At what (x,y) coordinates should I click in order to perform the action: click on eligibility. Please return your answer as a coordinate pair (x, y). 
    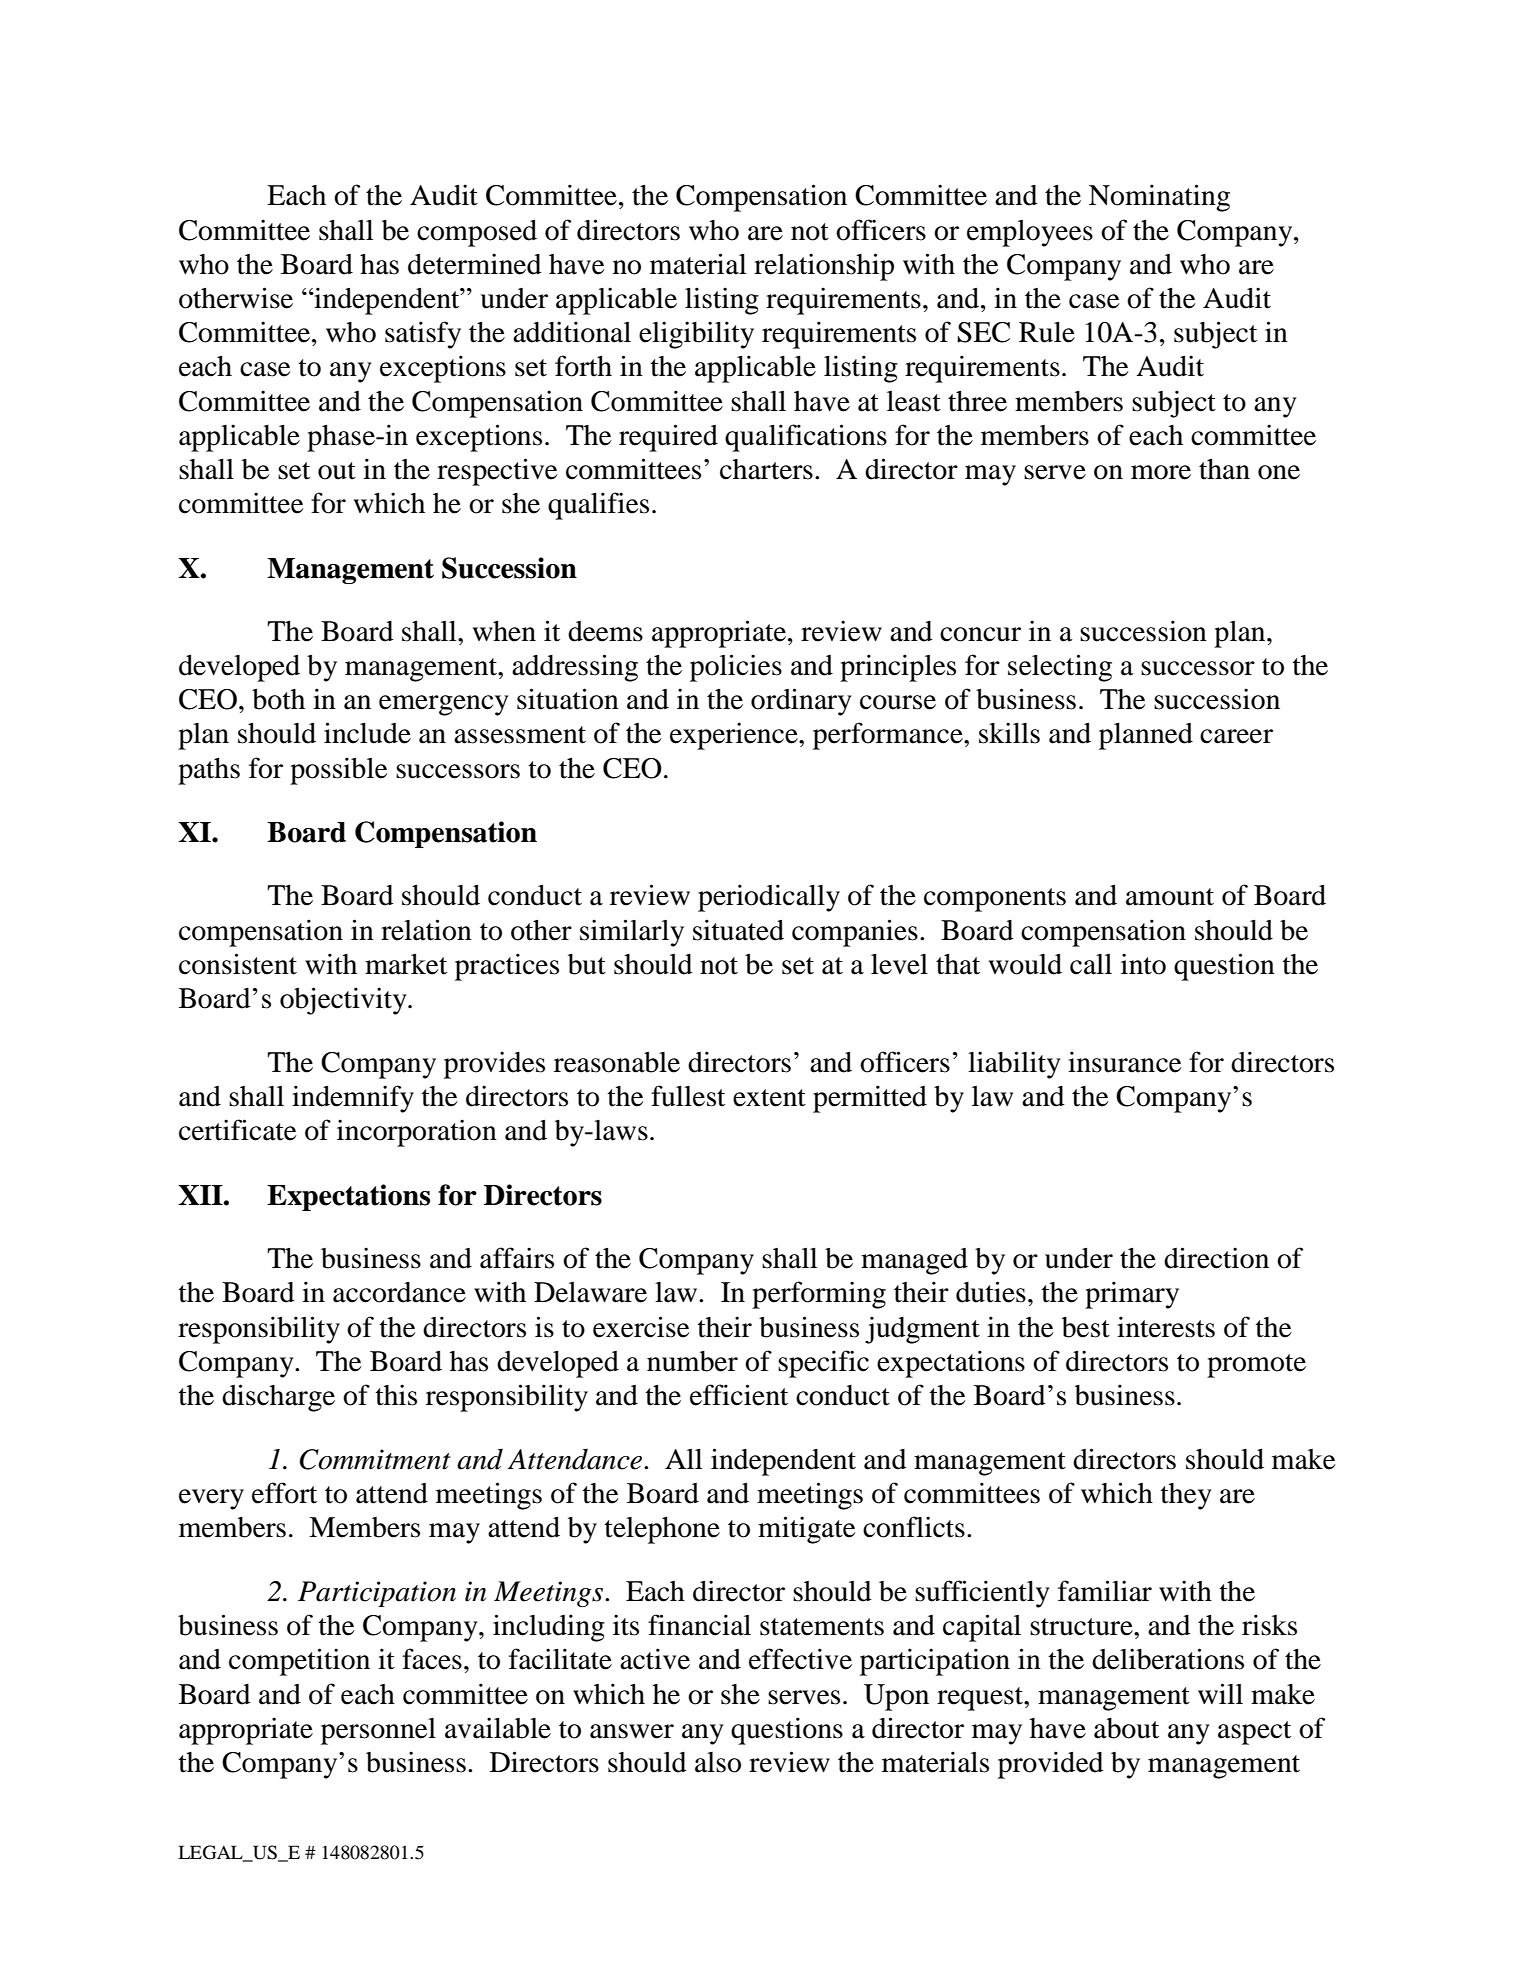
    Looking at the image, I should click on (696, 335).
